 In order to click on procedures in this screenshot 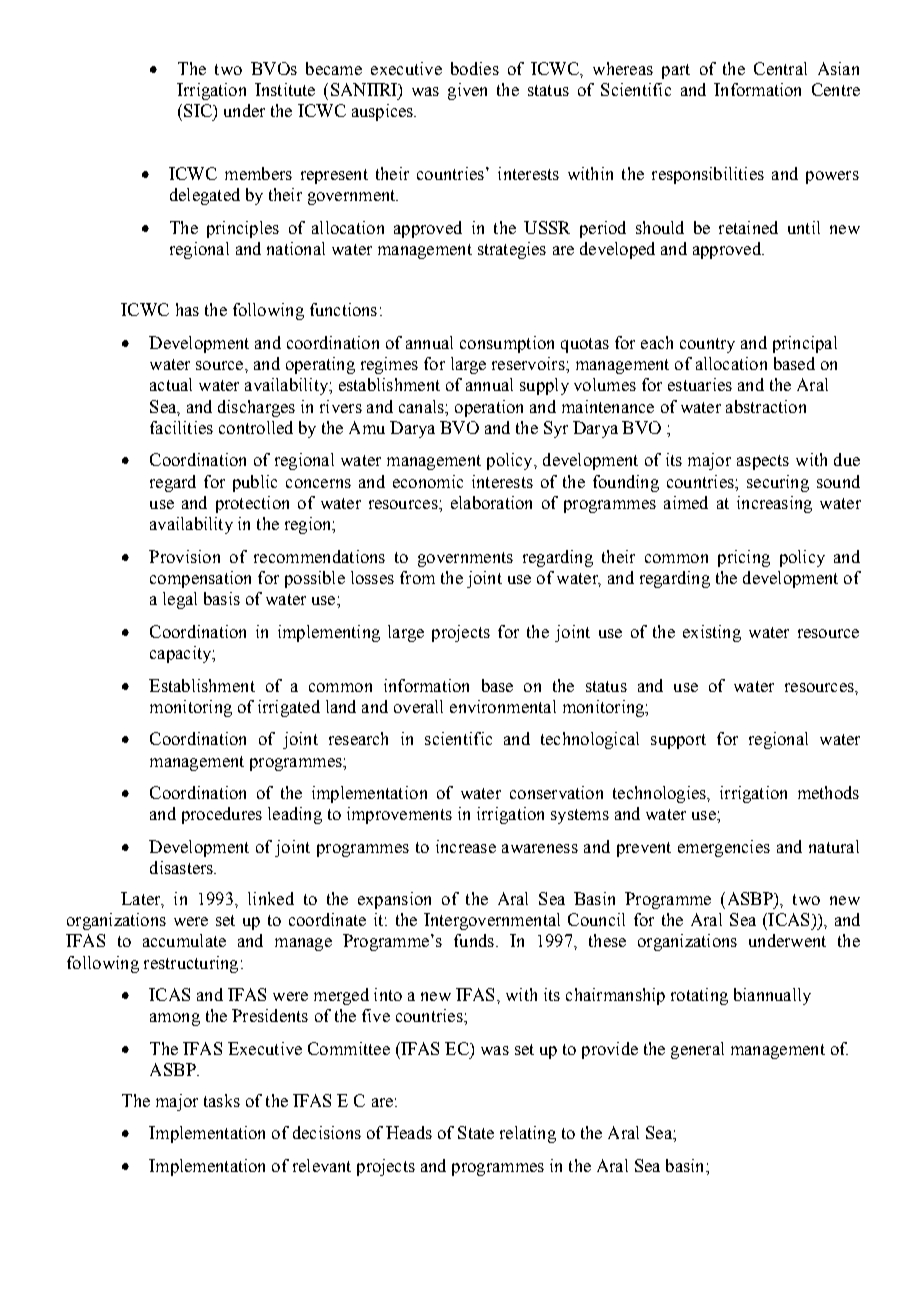, I will do `click(222, 815)`.
